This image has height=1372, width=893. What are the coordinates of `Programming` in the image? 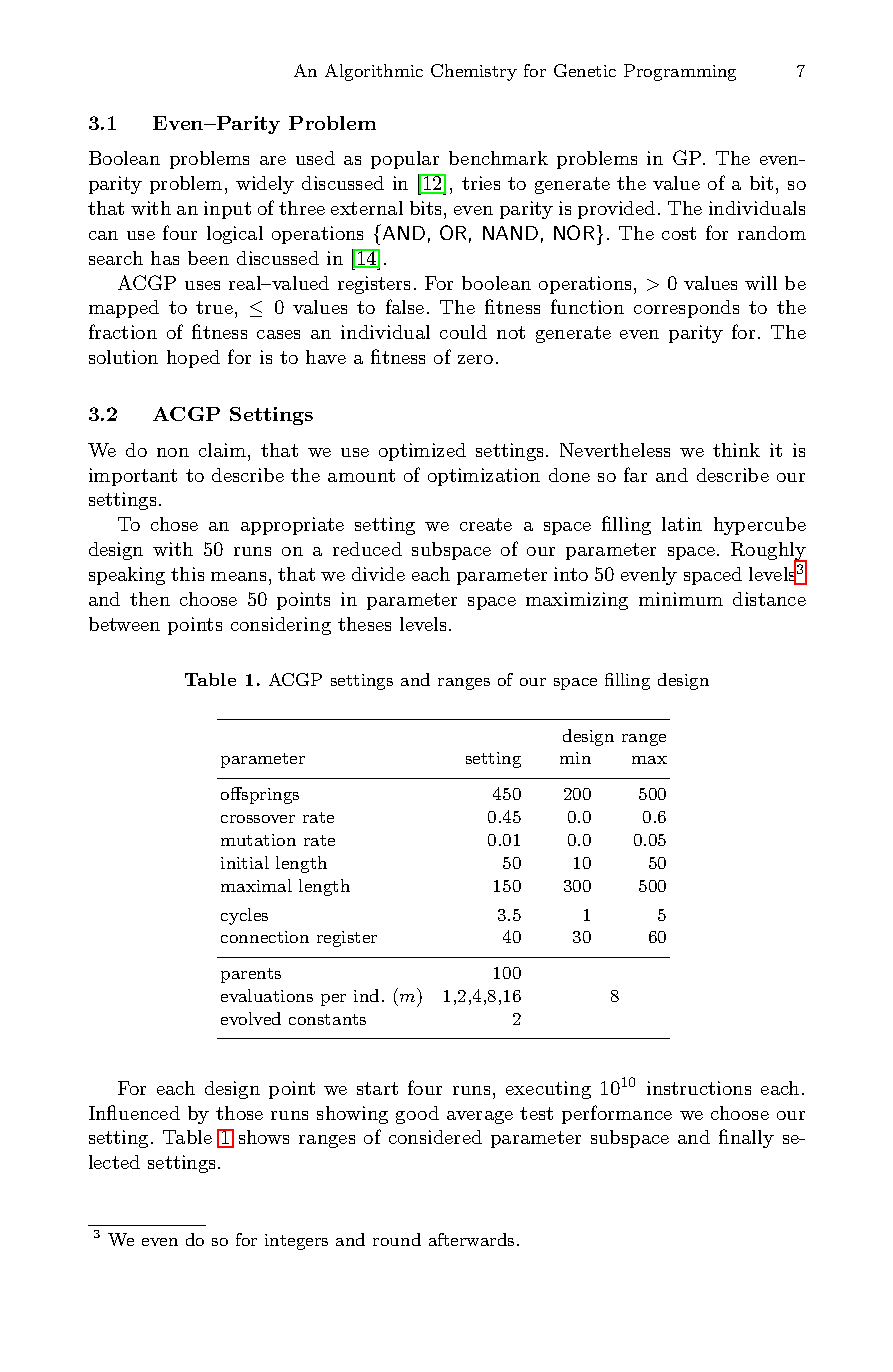 It's located at (680, 72).
